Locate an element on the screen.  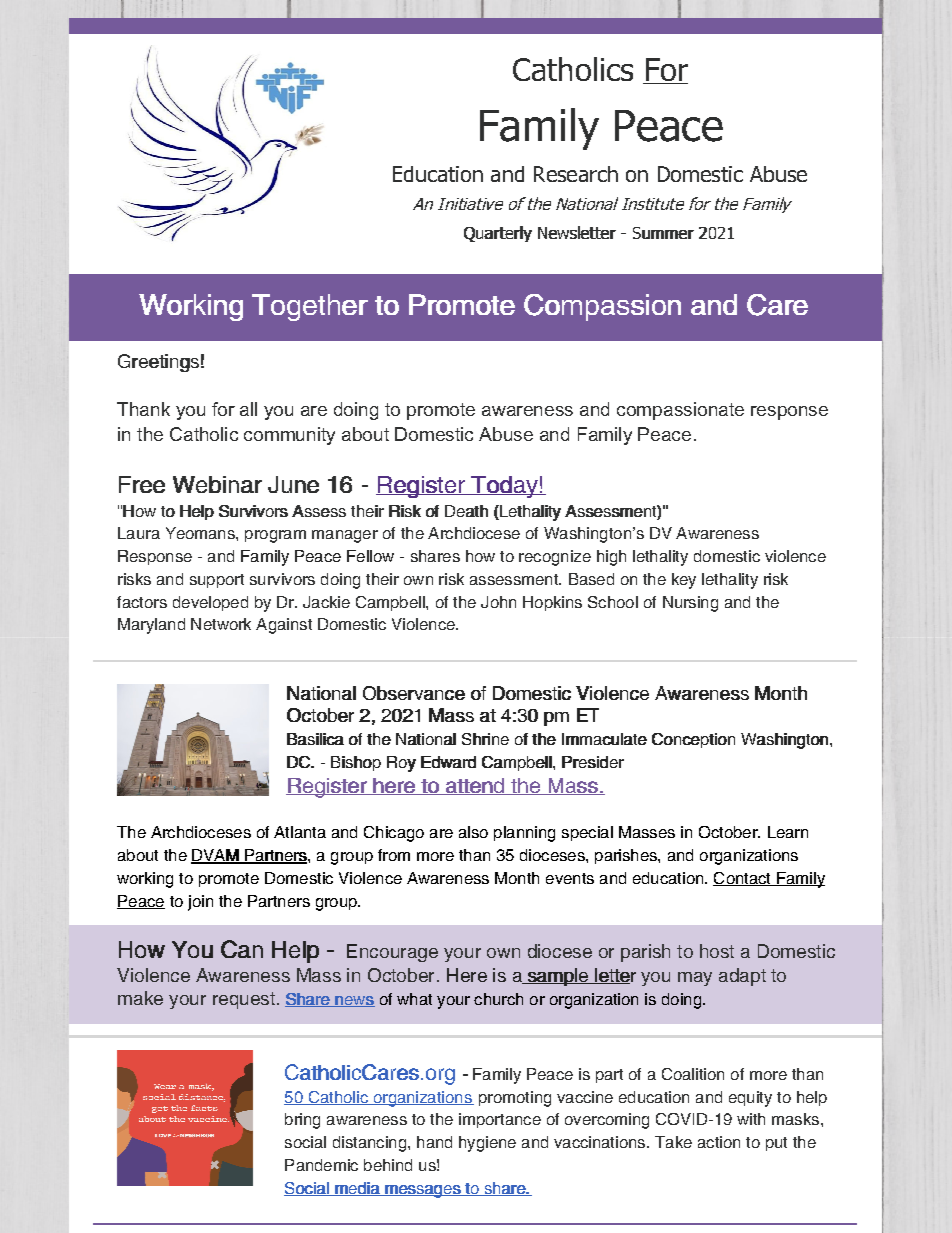
Encourage is located at coordinates (392, 953).
